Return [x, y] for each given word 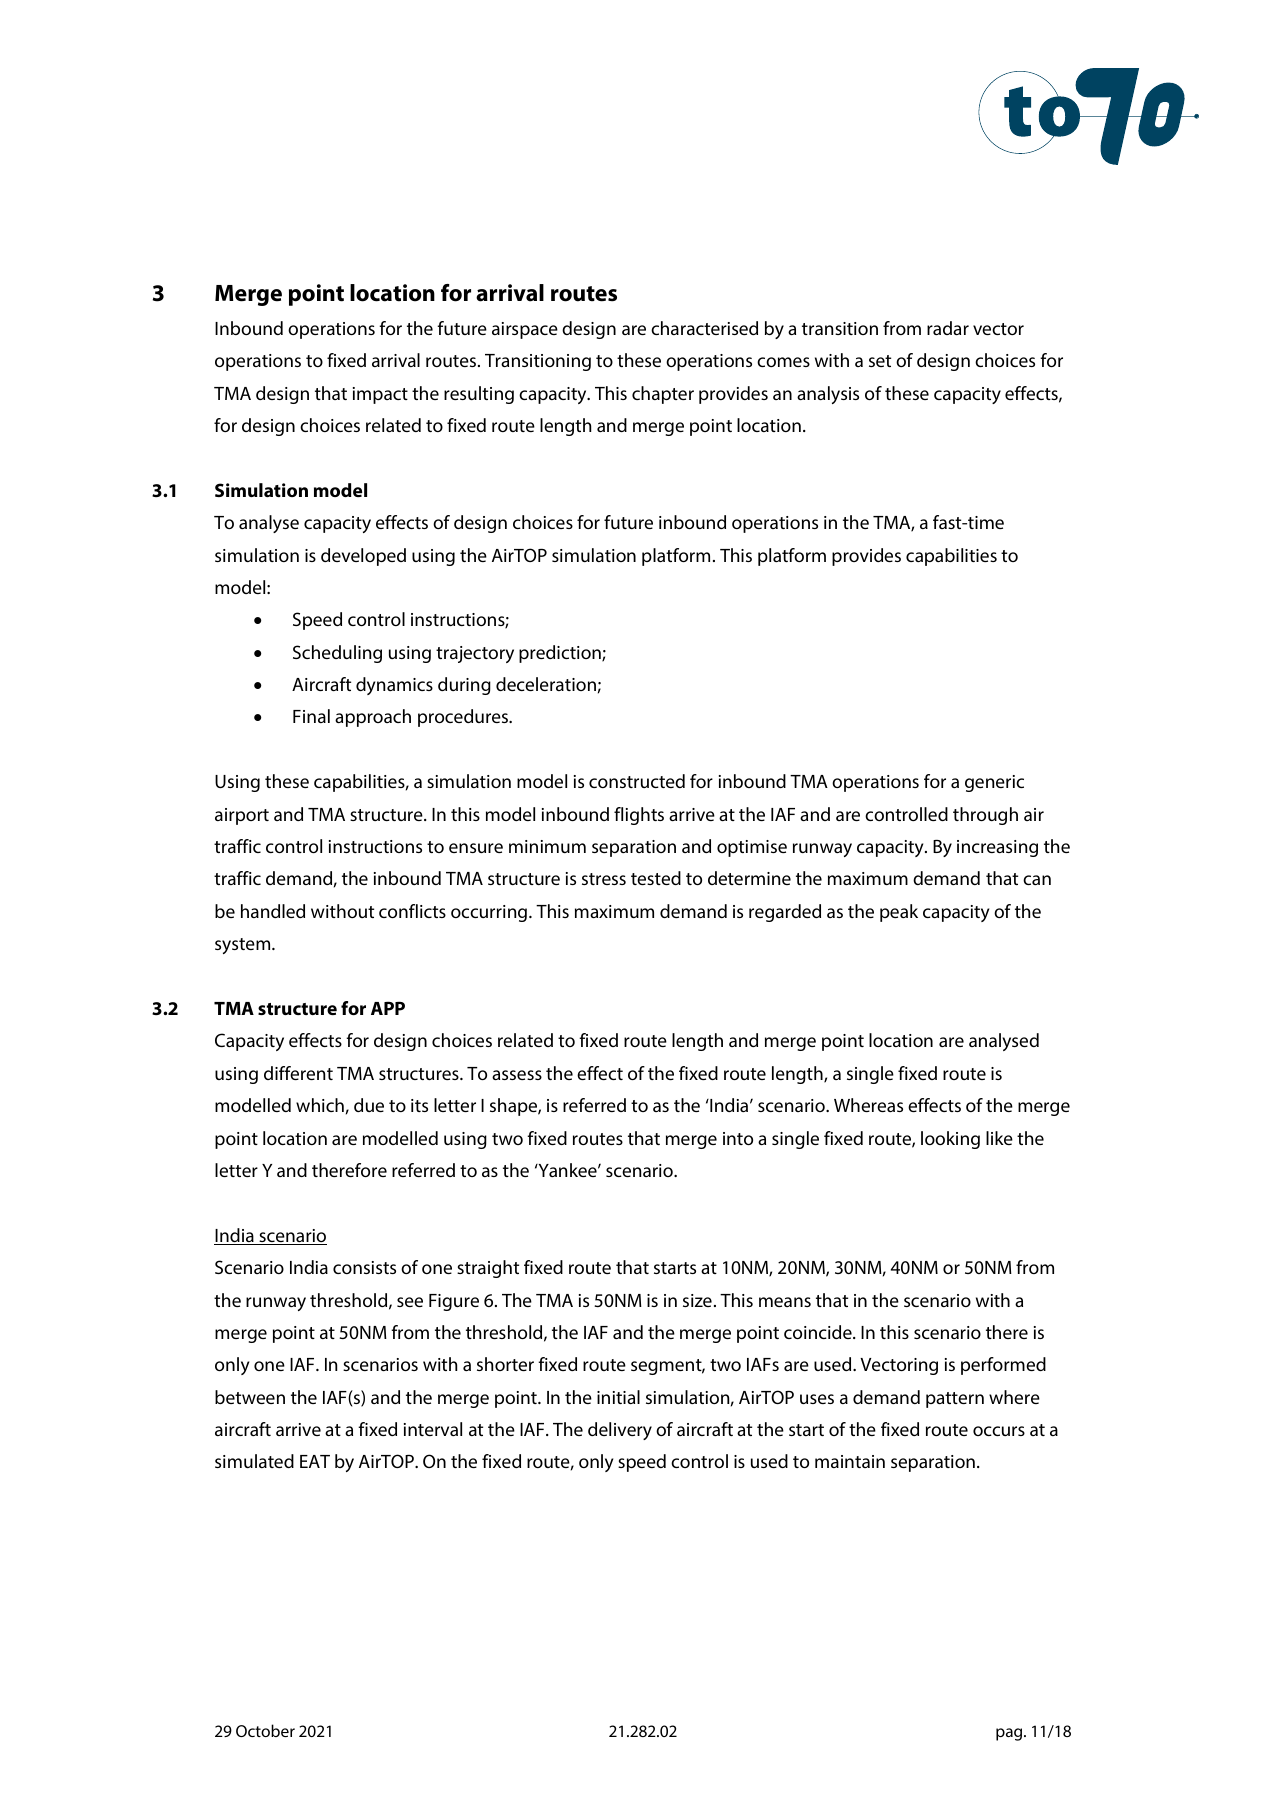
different [298, 1073]
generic [994, 783]
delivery [620, 1431]
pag [1009, 1734]
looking [950, 1140]
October [265, 1730]
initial [618, 1397]
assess [517, 1075]
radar [948, 328]
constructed [637, 781]
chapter [663, 395]
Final [311, 716]
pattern [955, 1400]
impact [380, 395]
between [250, 1397]
